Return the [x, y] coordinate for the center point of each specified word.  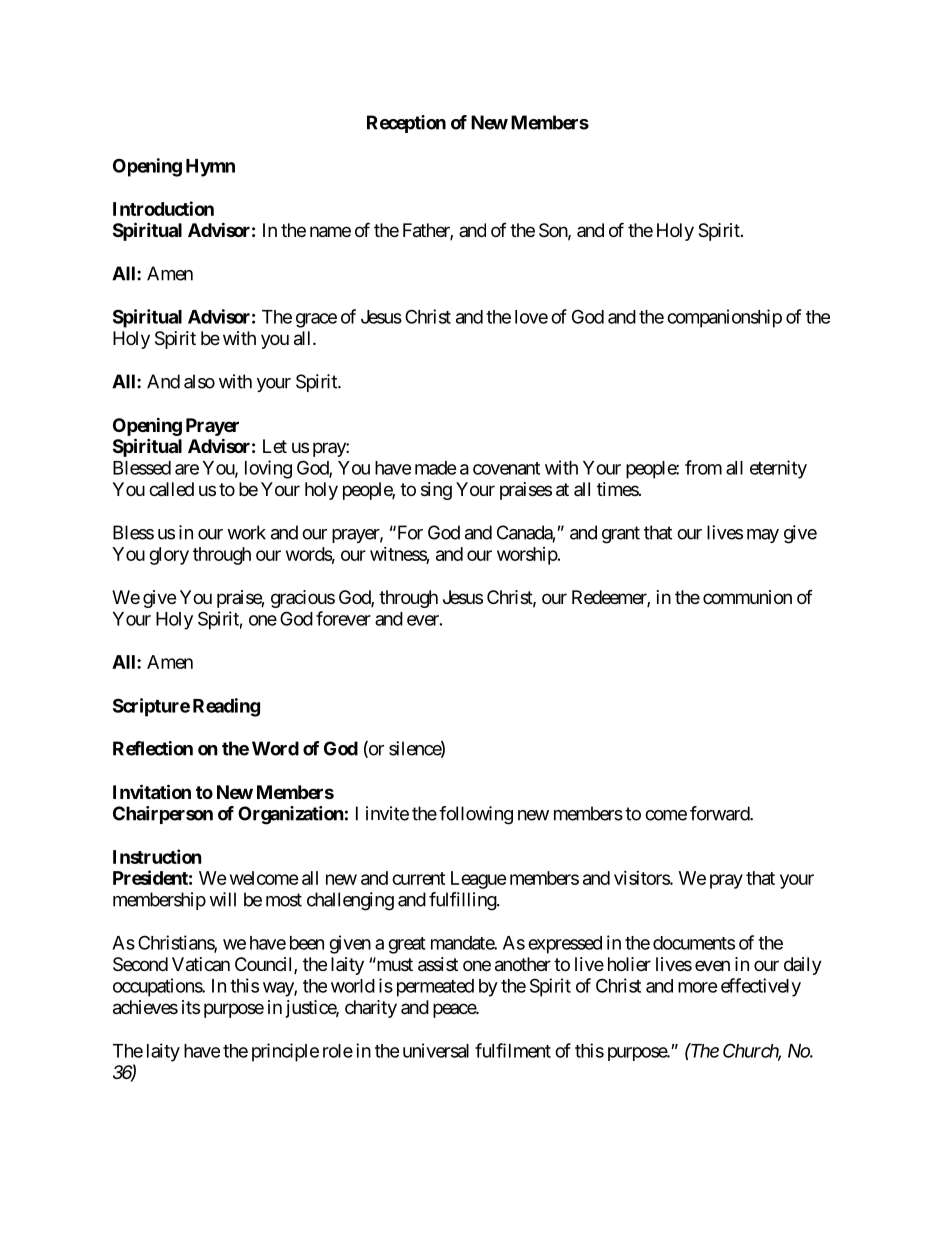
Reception [406, 124]
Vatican [201, 964]
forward [720, 813]
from [703, 467]
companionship [724, 318]
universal [436, 1050]
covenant [506, 468]
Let [275, 446]
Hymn [210, 168]
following [476, 815]
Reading [226, 707]
